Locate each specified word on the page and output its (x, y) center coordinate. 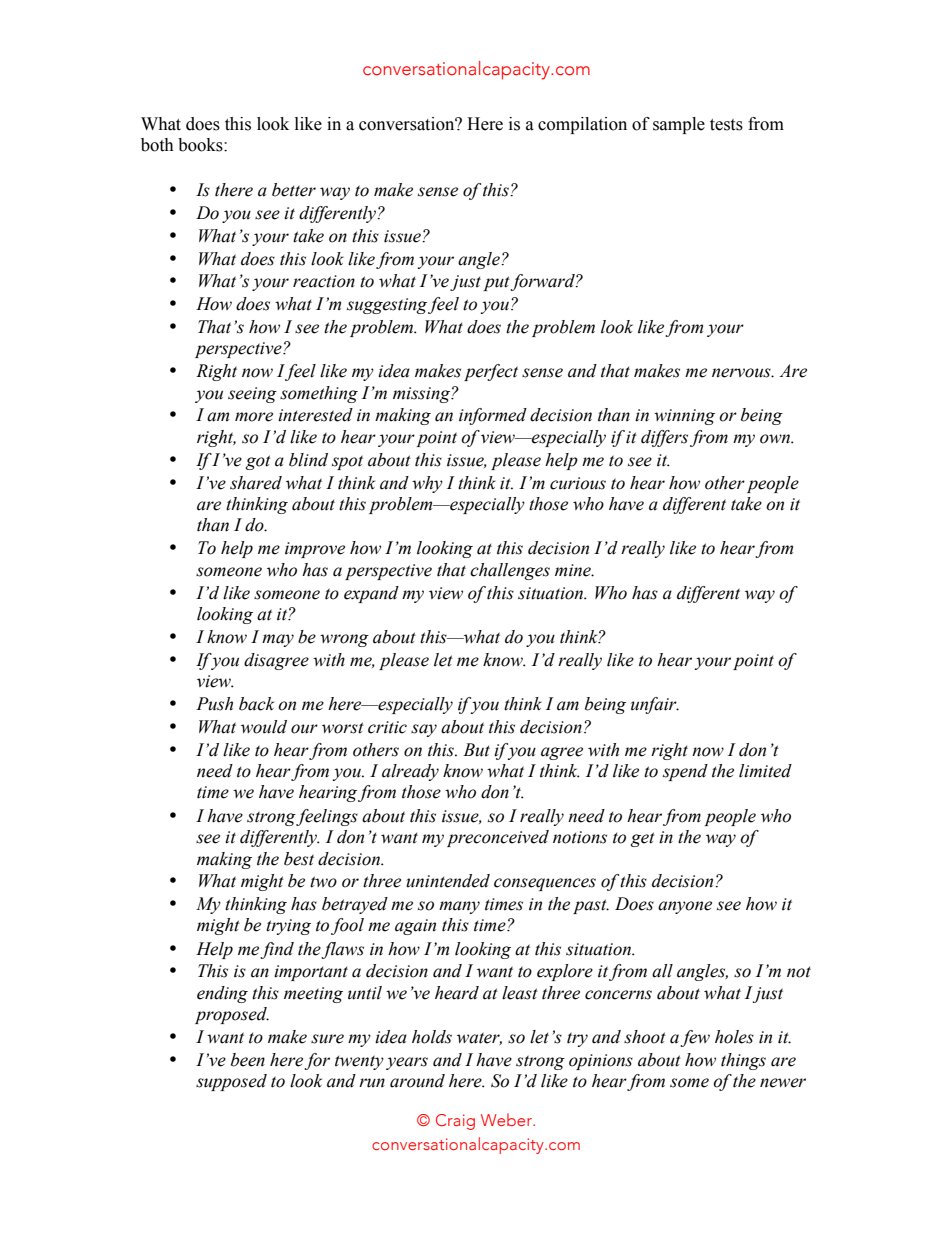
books (201, 145)
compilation (582, 125)
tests (726, 125)
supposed (231, 1082)
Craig (455, 1122)
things (743, 1061)
